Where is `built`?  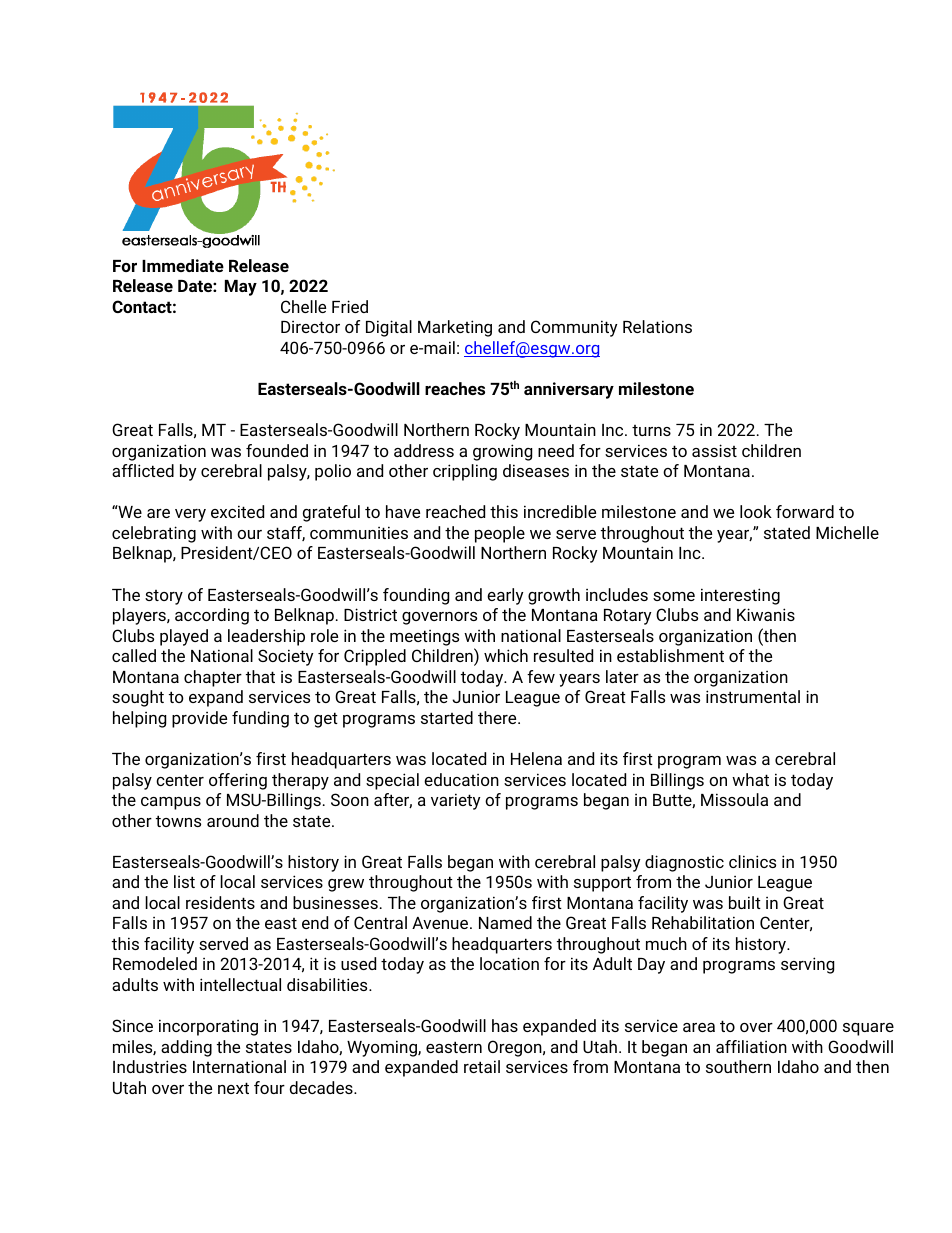 built is located at coordinates (745, 902).
